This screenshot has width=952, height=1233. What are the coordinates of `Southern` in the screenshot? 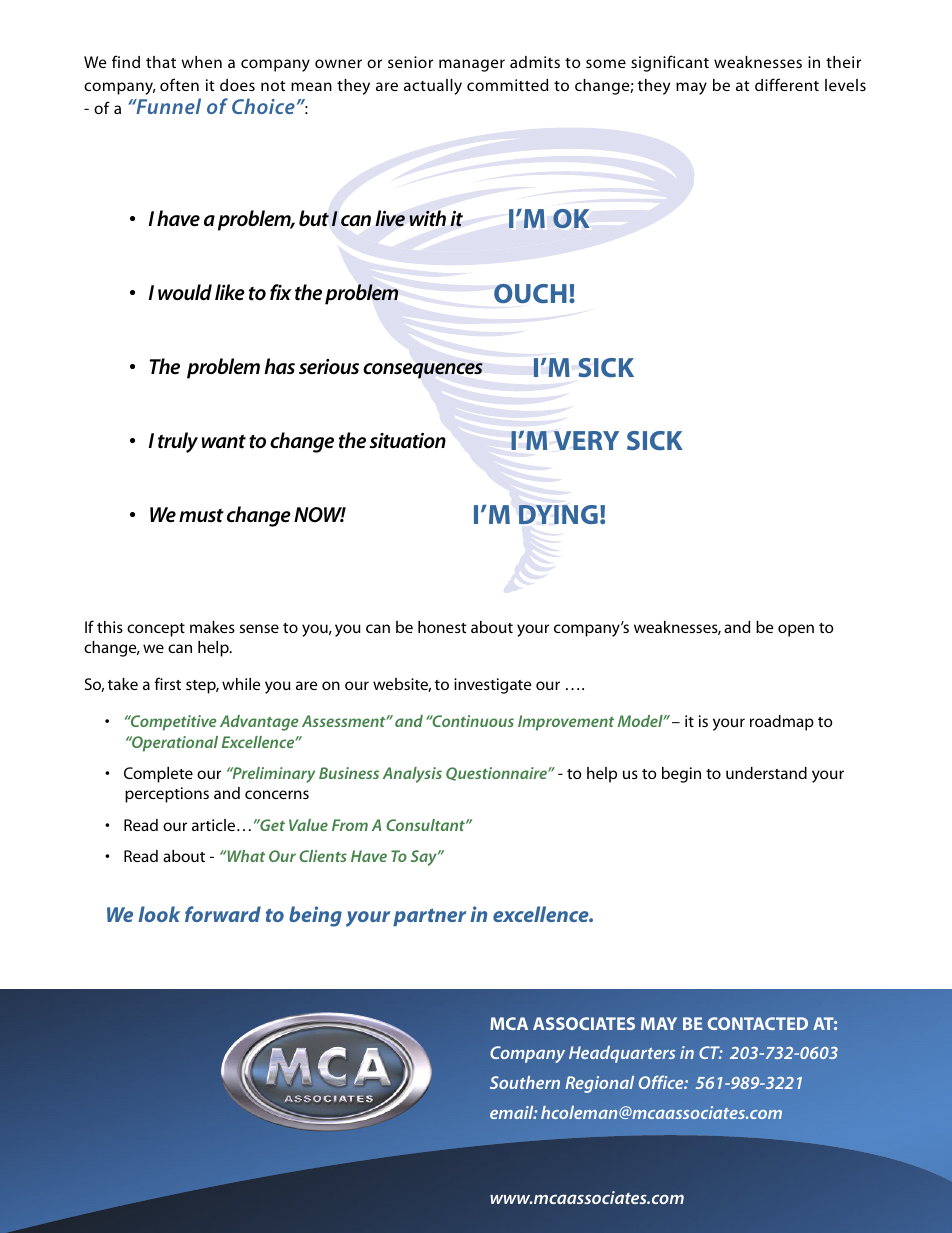 It's located at (525, 1082).
